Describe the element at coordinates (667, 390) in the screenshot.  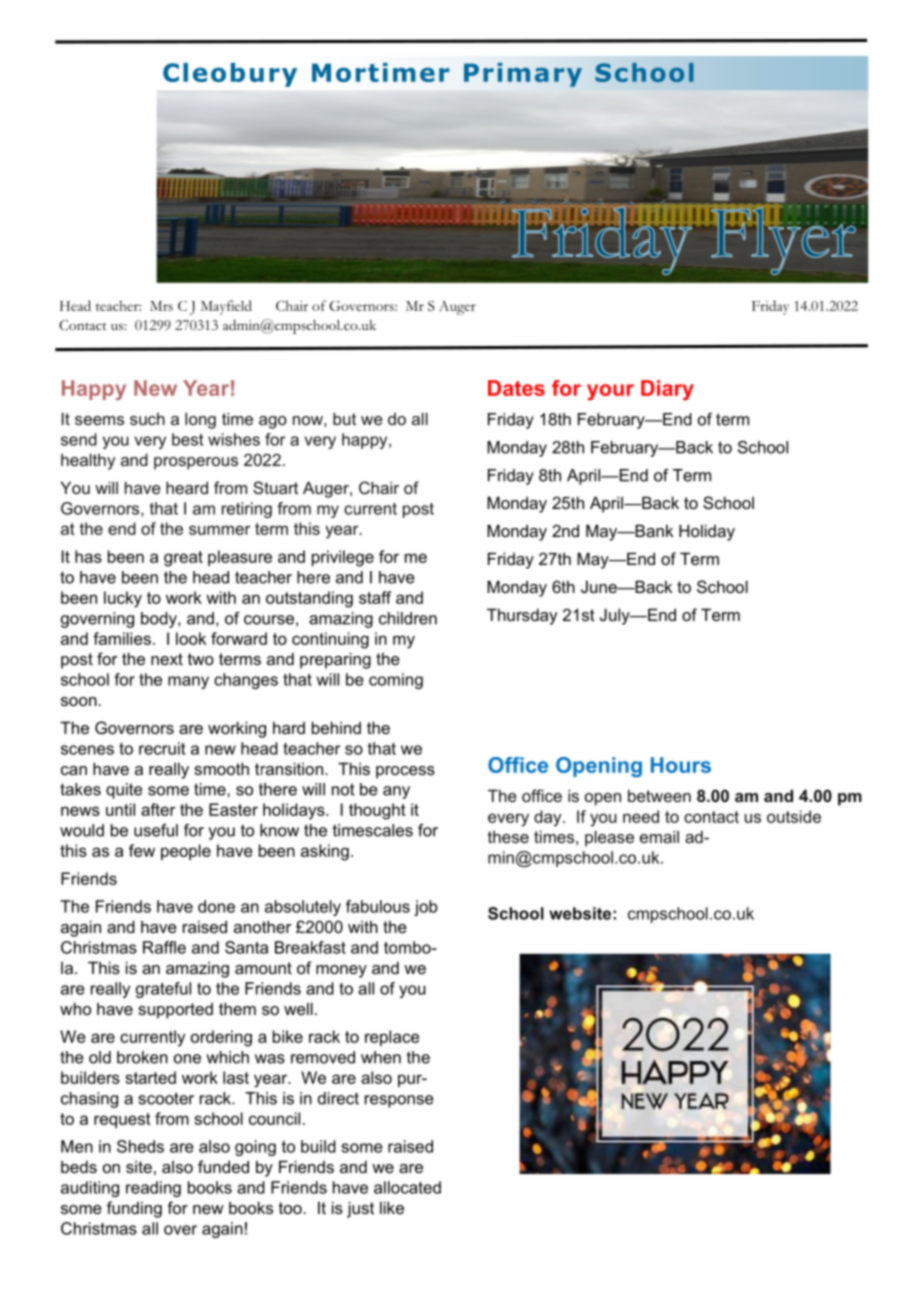
I see `Diary` at that location.
